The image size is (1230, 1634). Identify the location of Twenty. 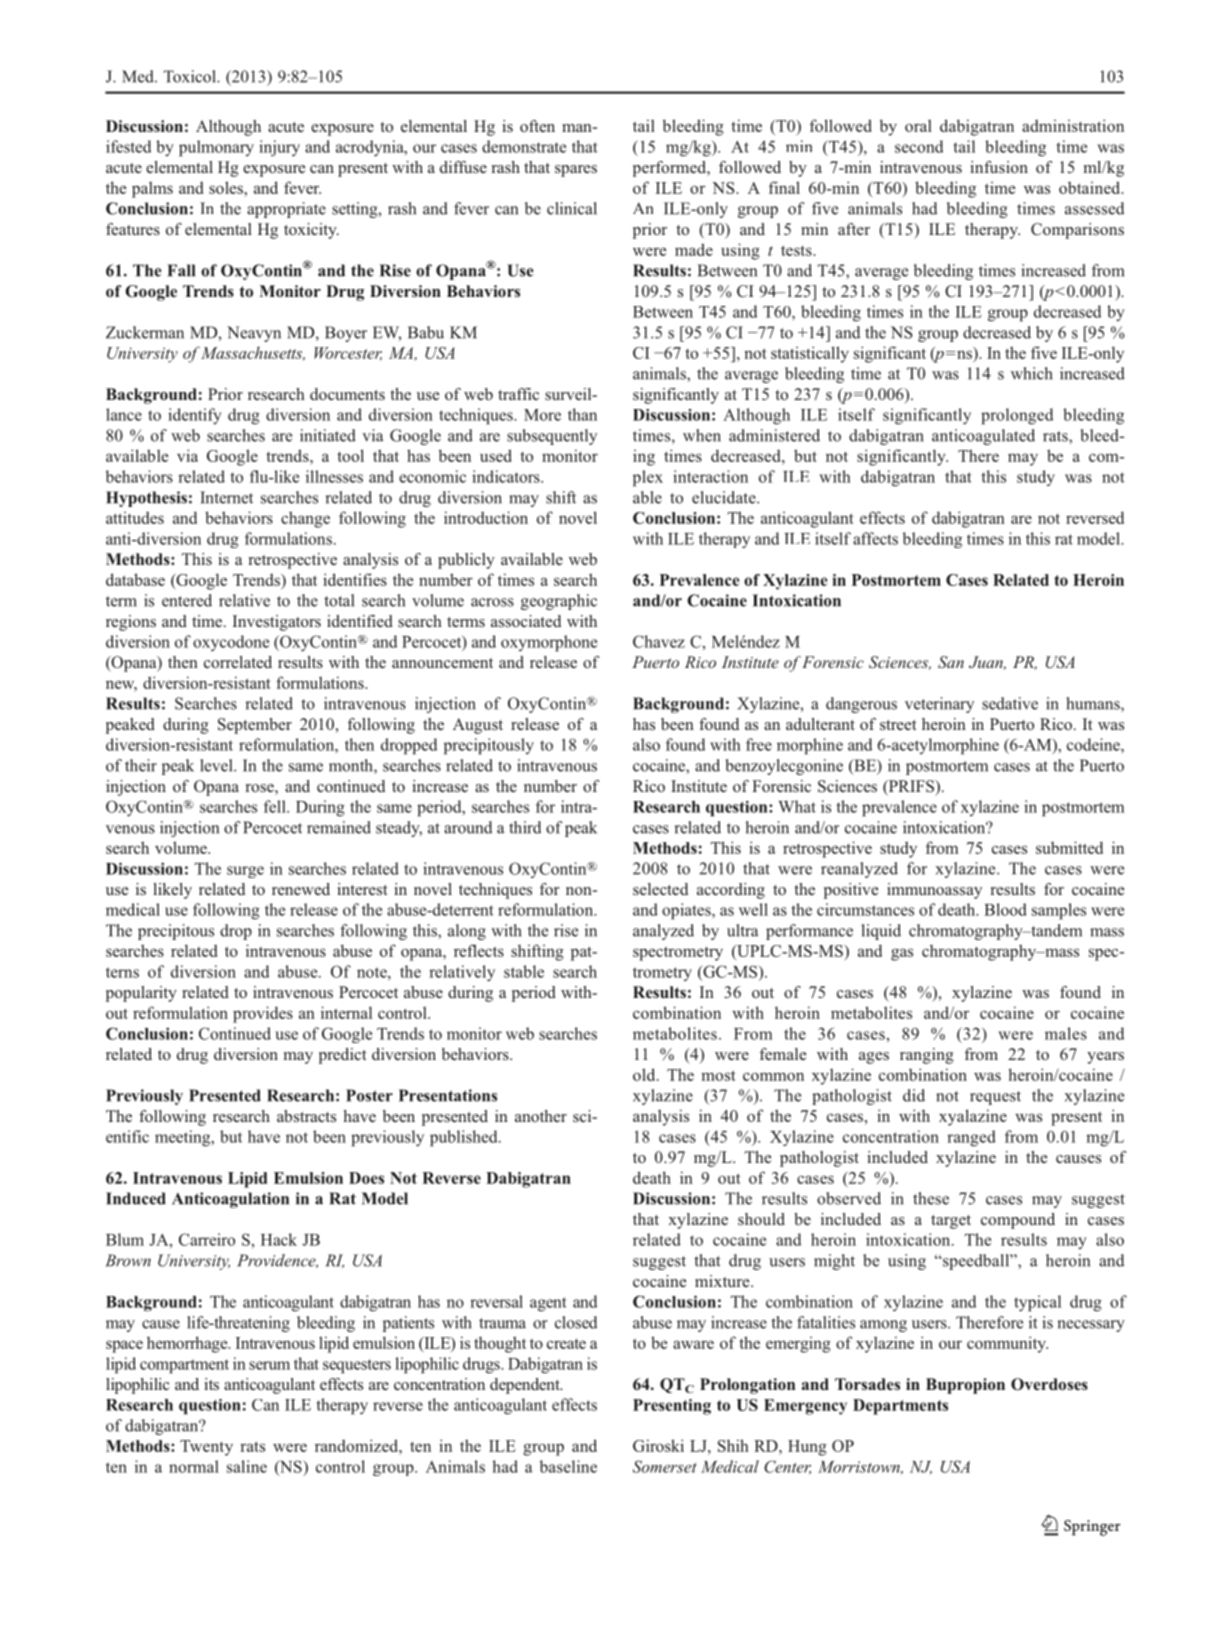
(206, 1448).
